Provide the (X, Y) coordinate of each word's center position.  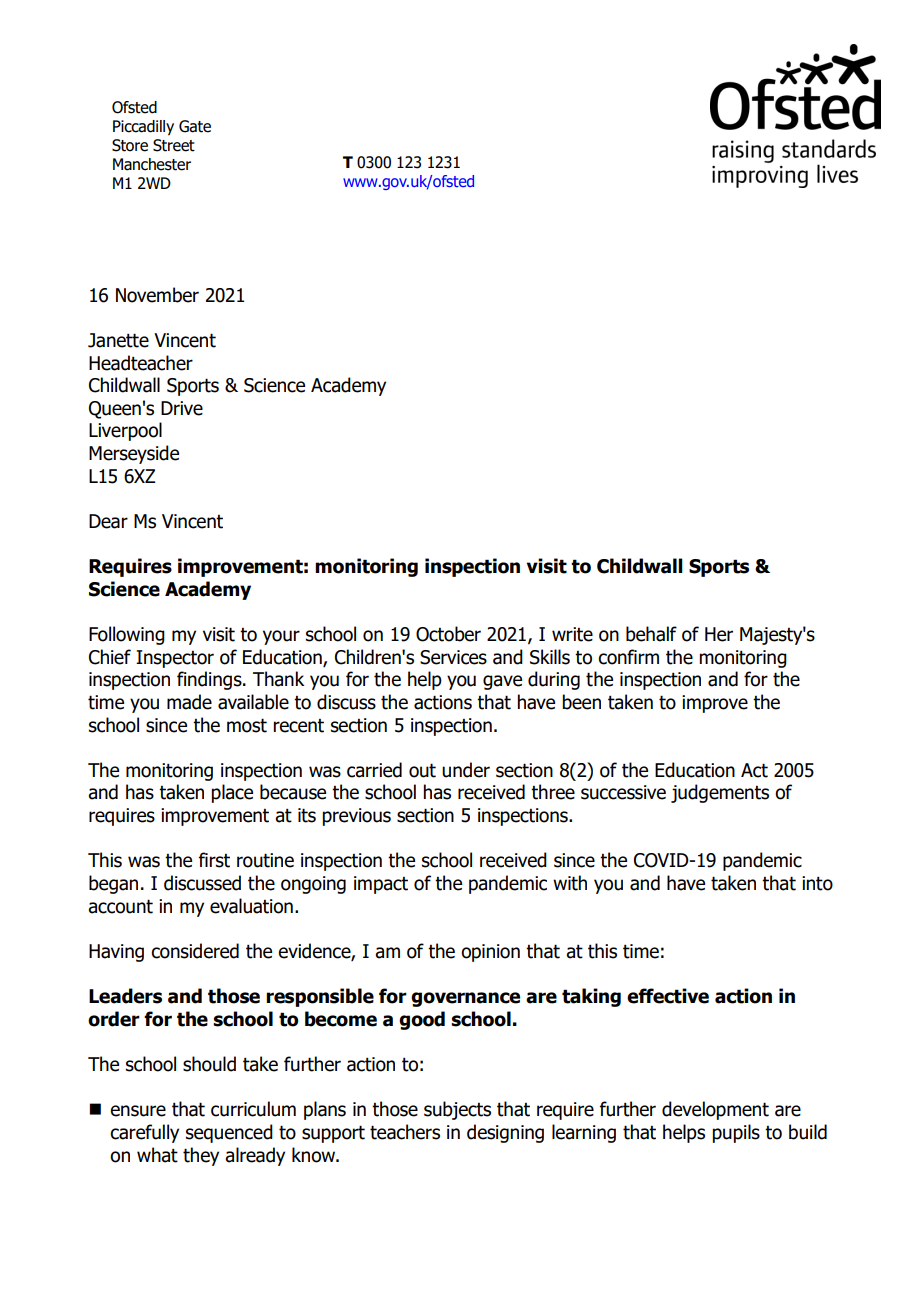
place (232, 793)
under (466, 770)
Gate (195, 126)
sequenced (229, 1133)
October (448, 634)
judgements (720, 793)
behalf (651, 634)
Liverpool (125, 431)
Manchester (152, 164)
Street (174, 145)
